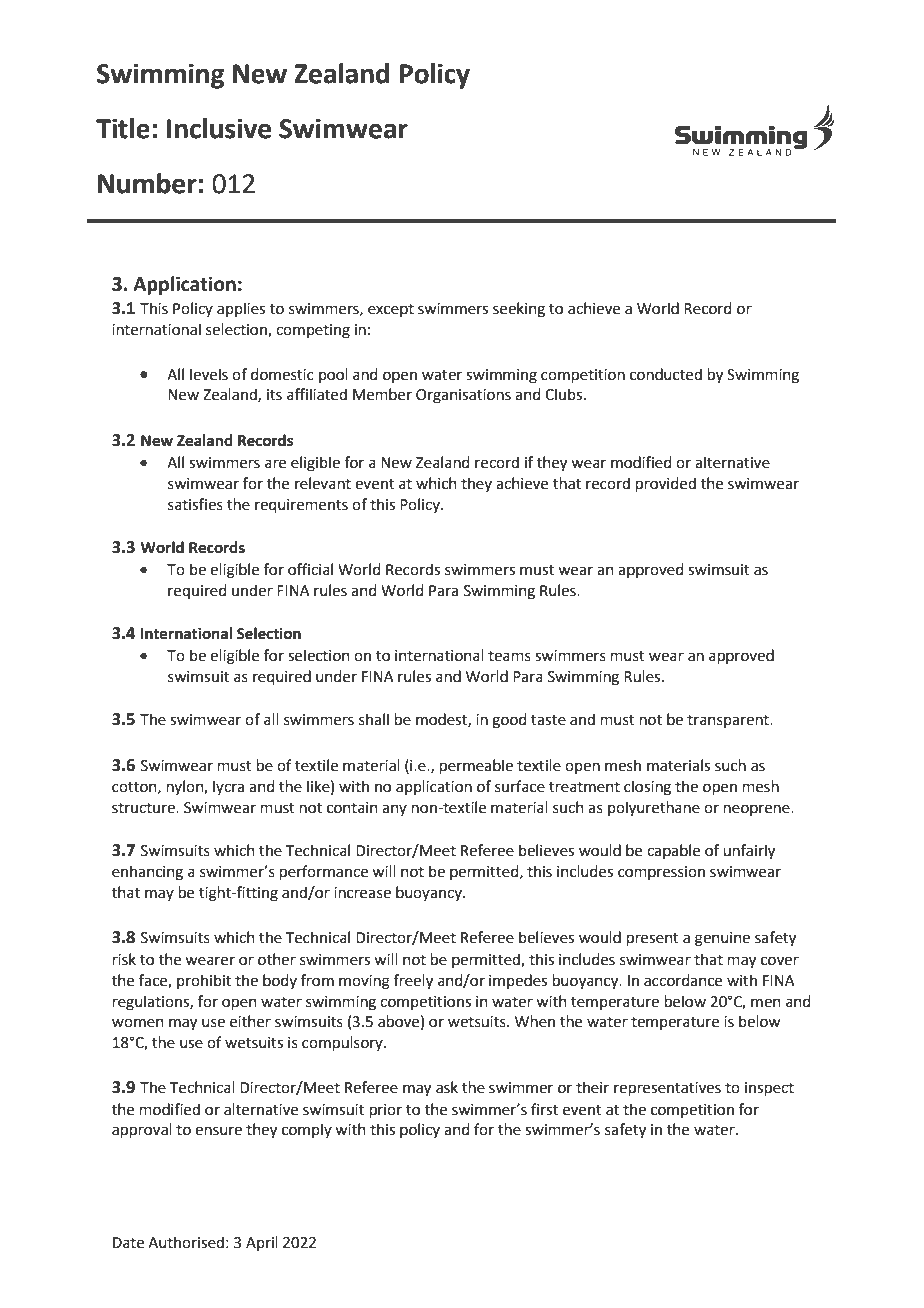  What do you see at coordinates (219, 128) in the screenshot?
I see `Inclusive` at bounding box center [219, 128].
